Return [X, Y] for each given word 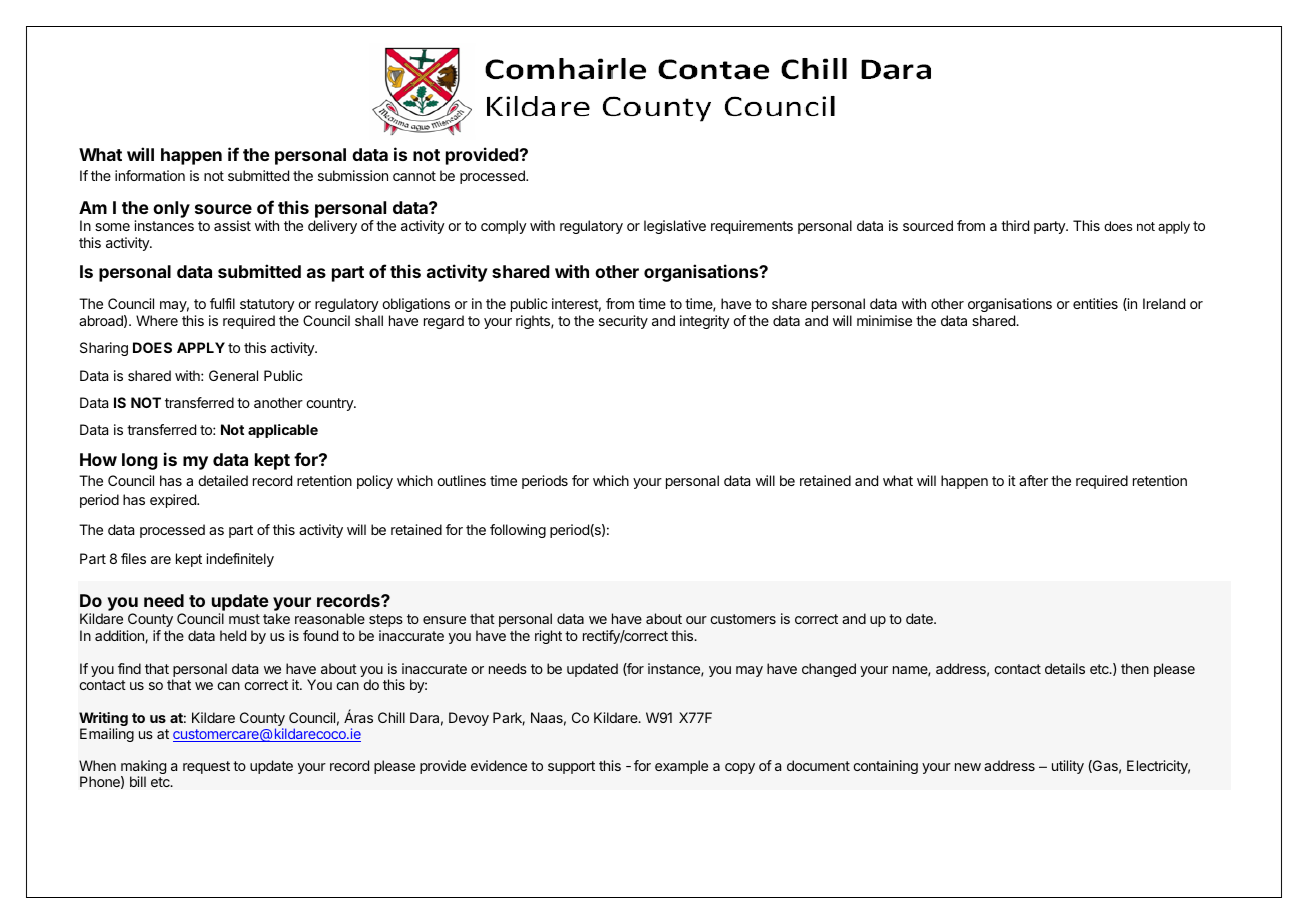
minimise [884, 320]
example [681, 767]
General [233, 375]
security [623, 322]
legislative [675, 227]
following [518, 531]
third [1015, 225]
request [206, 767]
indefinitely [240, 560]
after [1033, 480]
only [171, 209]
